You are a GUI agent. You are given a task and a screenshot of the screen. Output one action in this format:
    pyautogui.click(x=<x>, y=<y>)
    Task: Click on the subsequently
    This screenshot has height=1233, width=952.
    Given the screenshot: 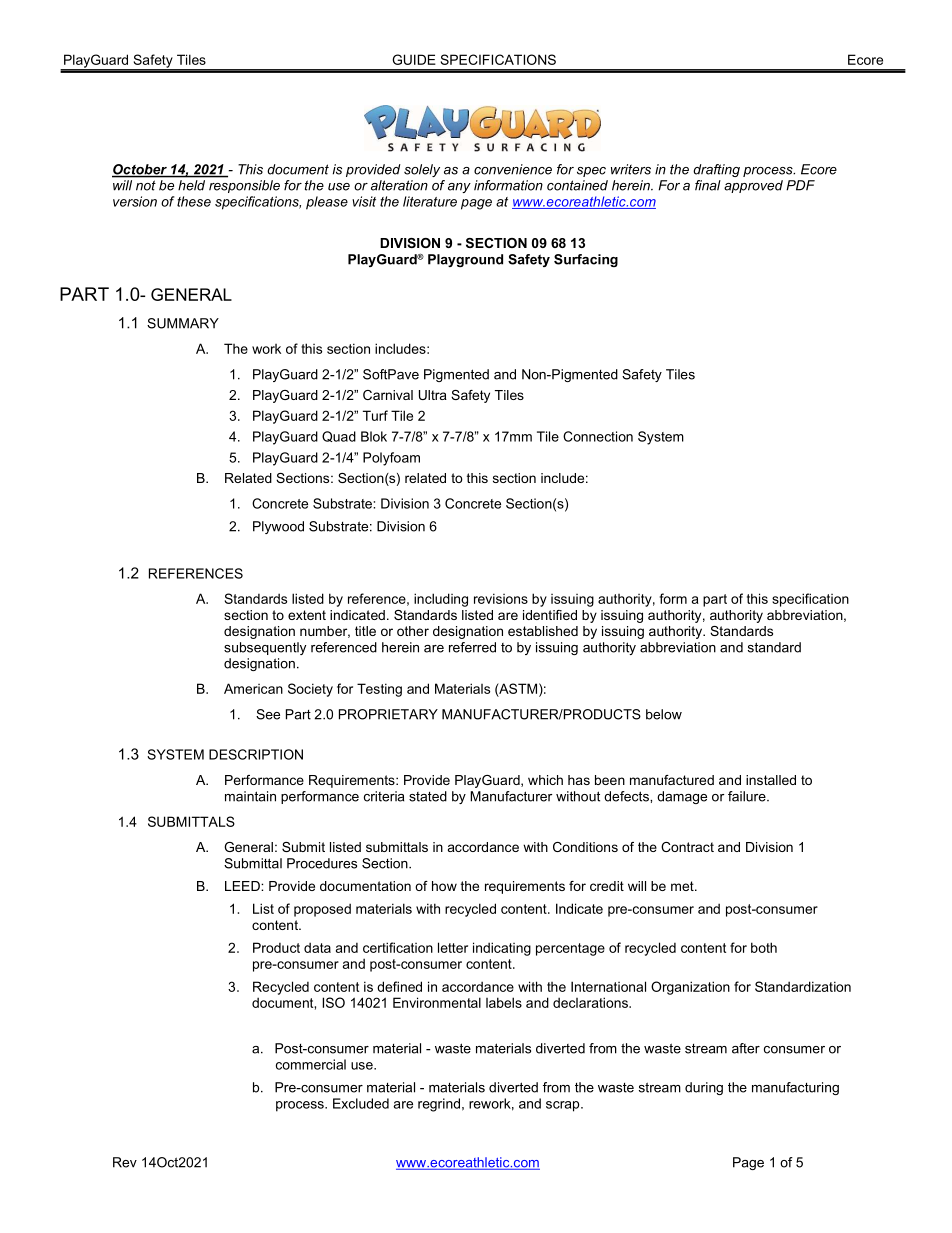 What is the action you would take?
    pyautogui.click(x=265, y=648)
